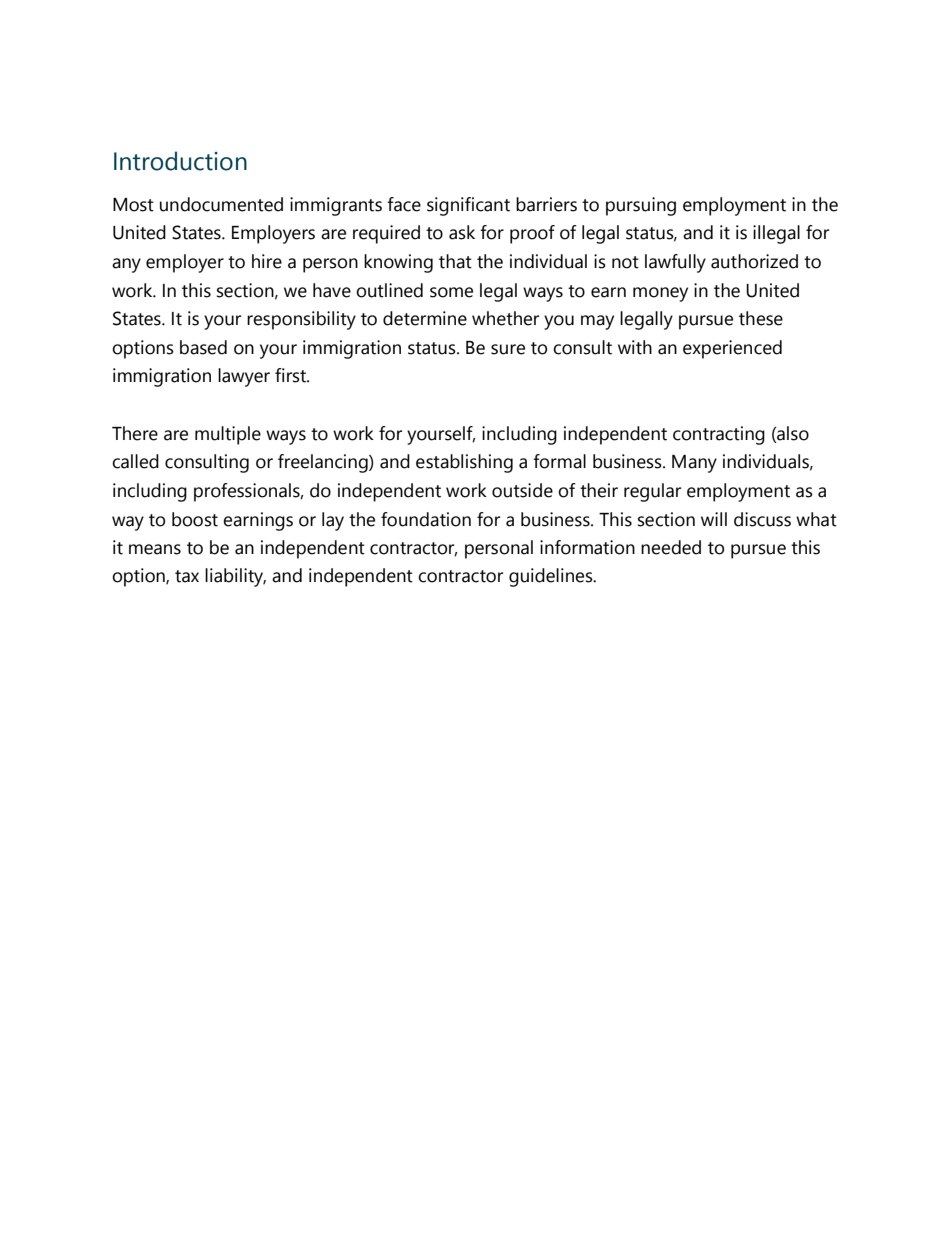 The height and width of the screenshot is (1233, 952). I want to click on contracting, so click(719, 435).
